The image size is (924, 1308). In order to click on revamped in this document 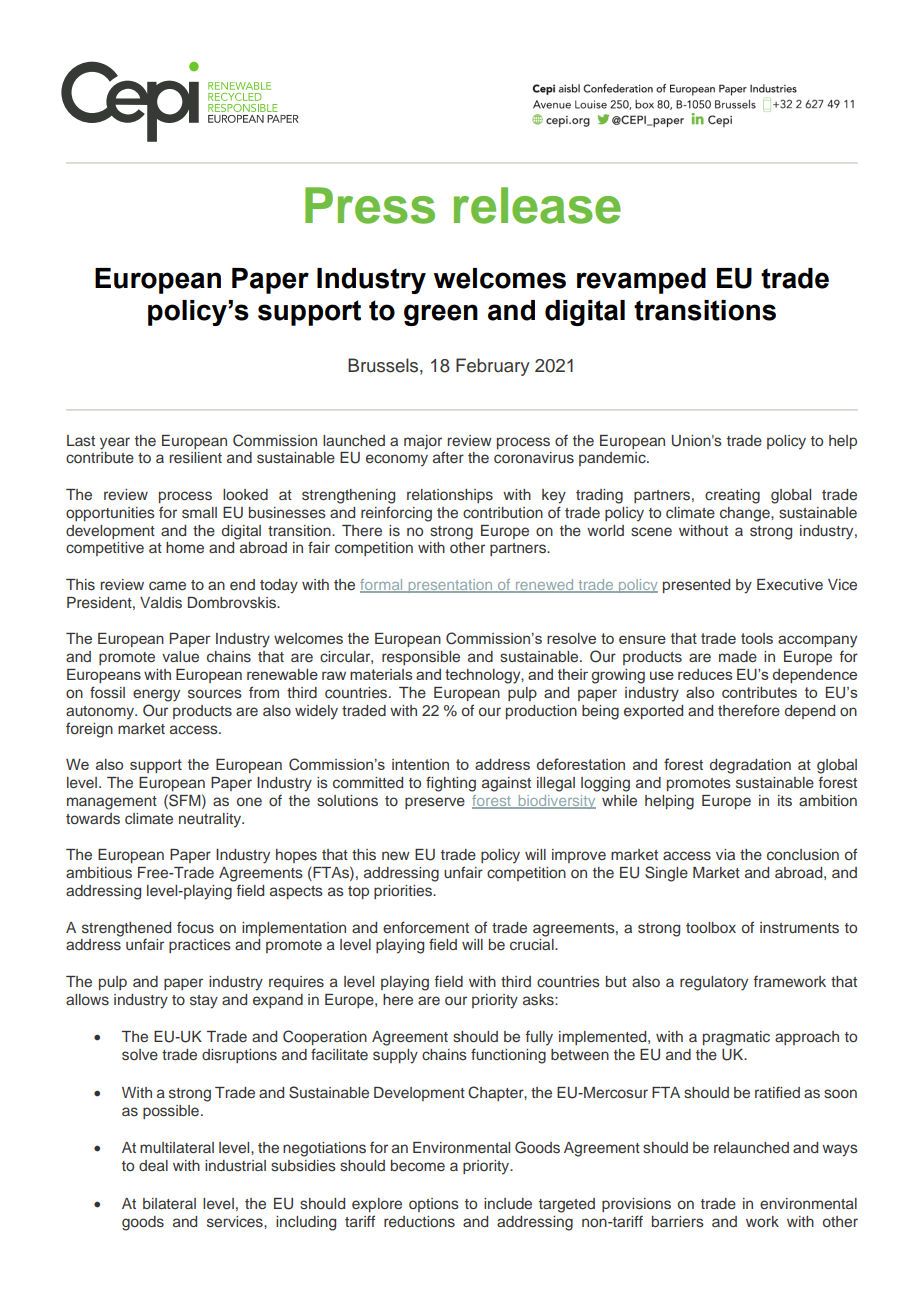, I will do `click(641, 281)`.
